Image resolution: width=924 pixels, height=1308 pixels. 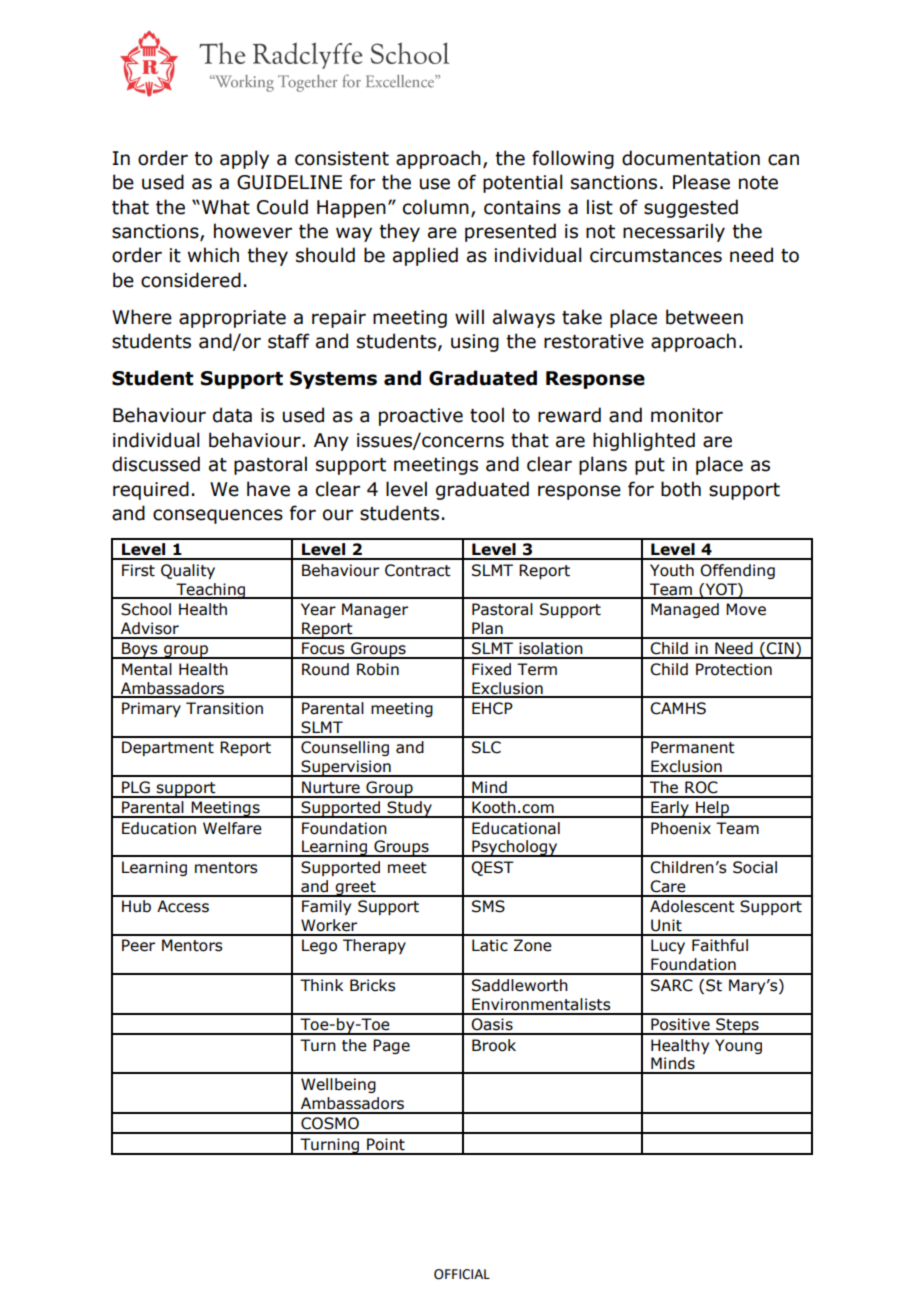 I want to click on SLC, so click(x=486, y=747).
